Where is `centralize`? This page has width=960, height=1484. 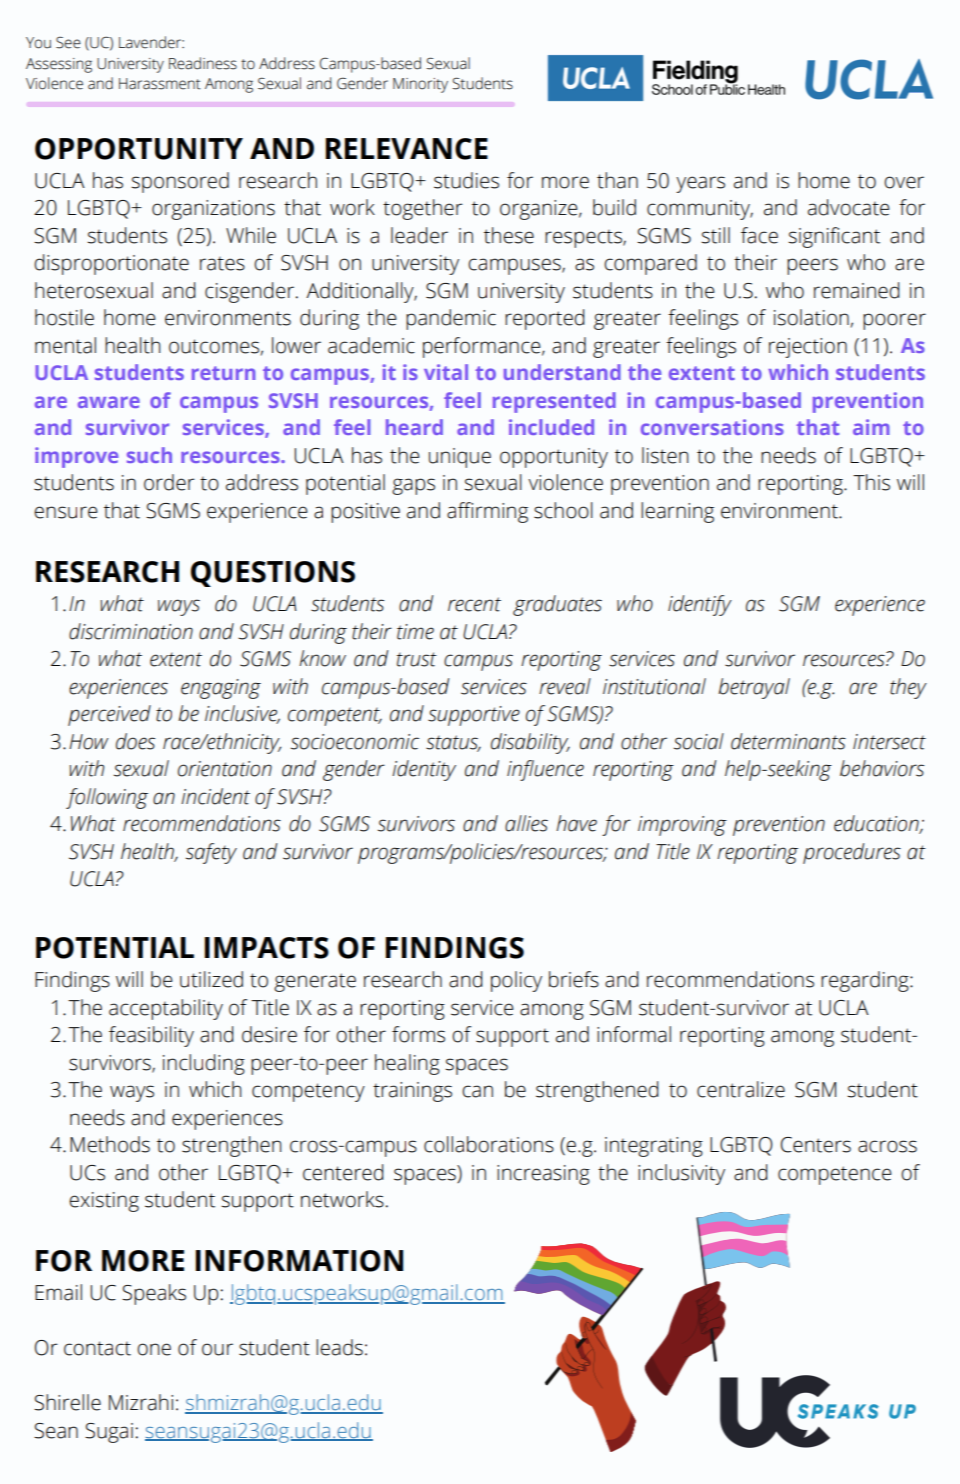
centralize is located at coordinates (741, 1089).
